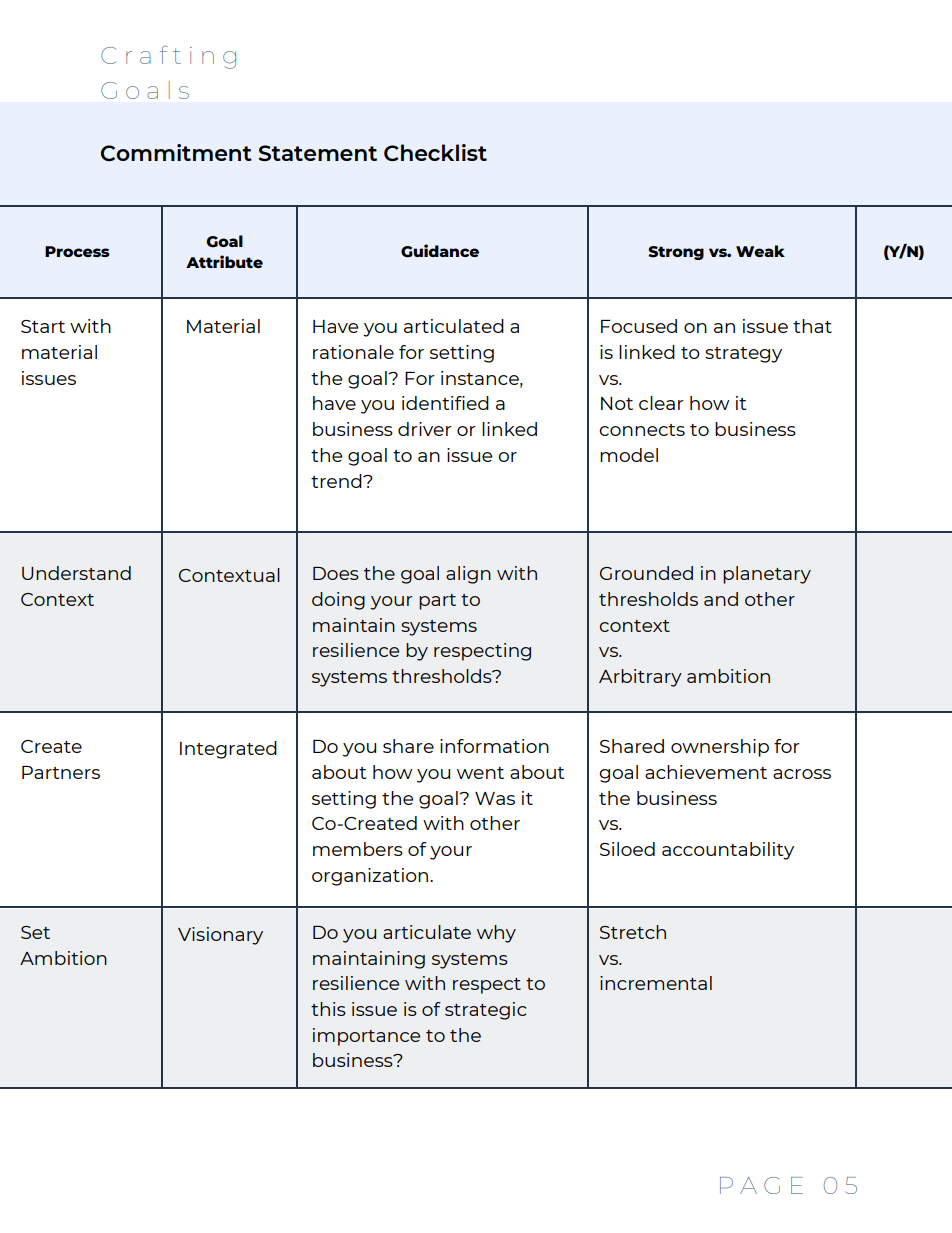  Describe the element at coordinates (494, 746) in the screenshot. I see `information` at that location.
